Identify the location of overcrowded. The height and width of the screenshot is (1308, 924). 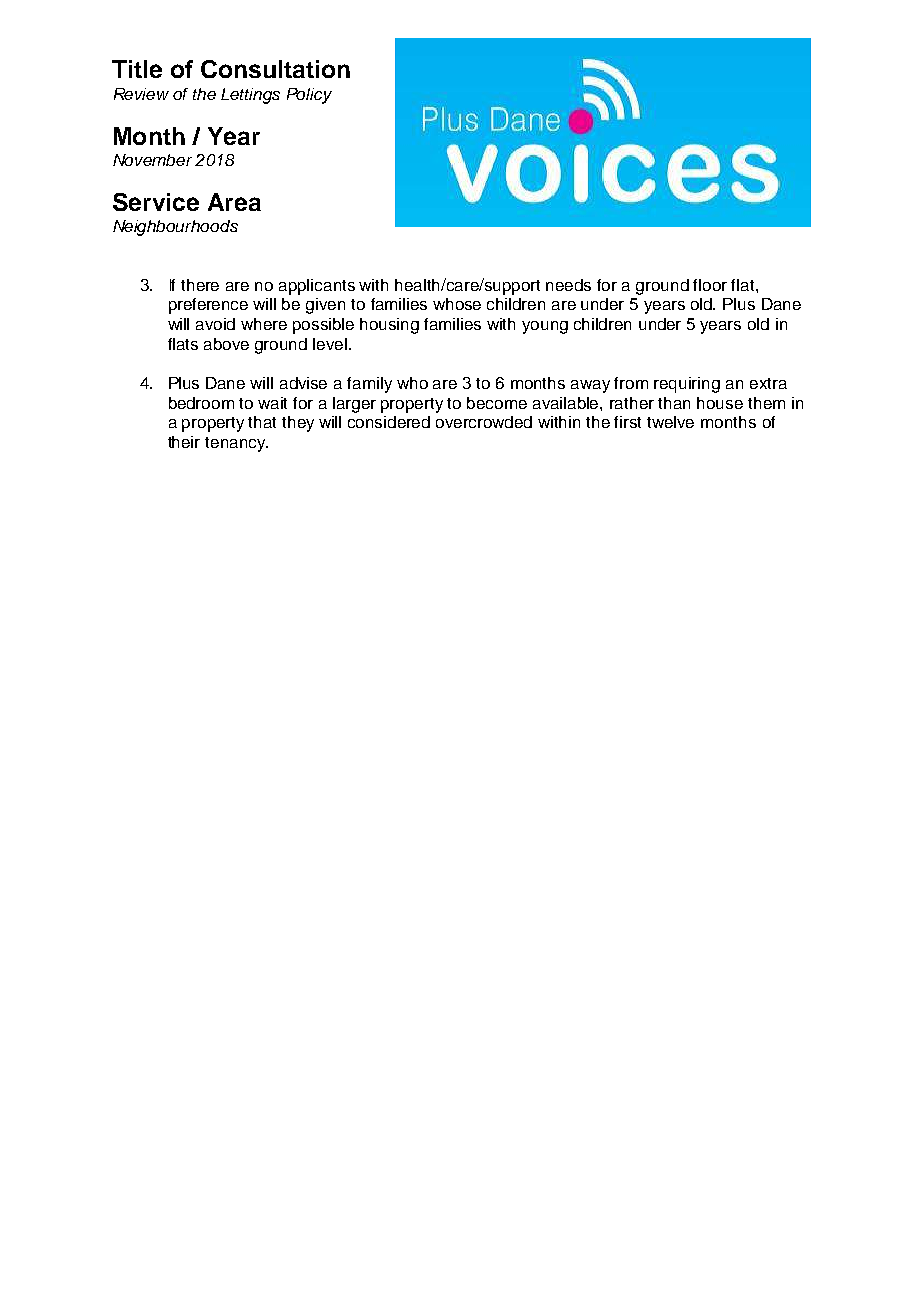
(484, 422).
